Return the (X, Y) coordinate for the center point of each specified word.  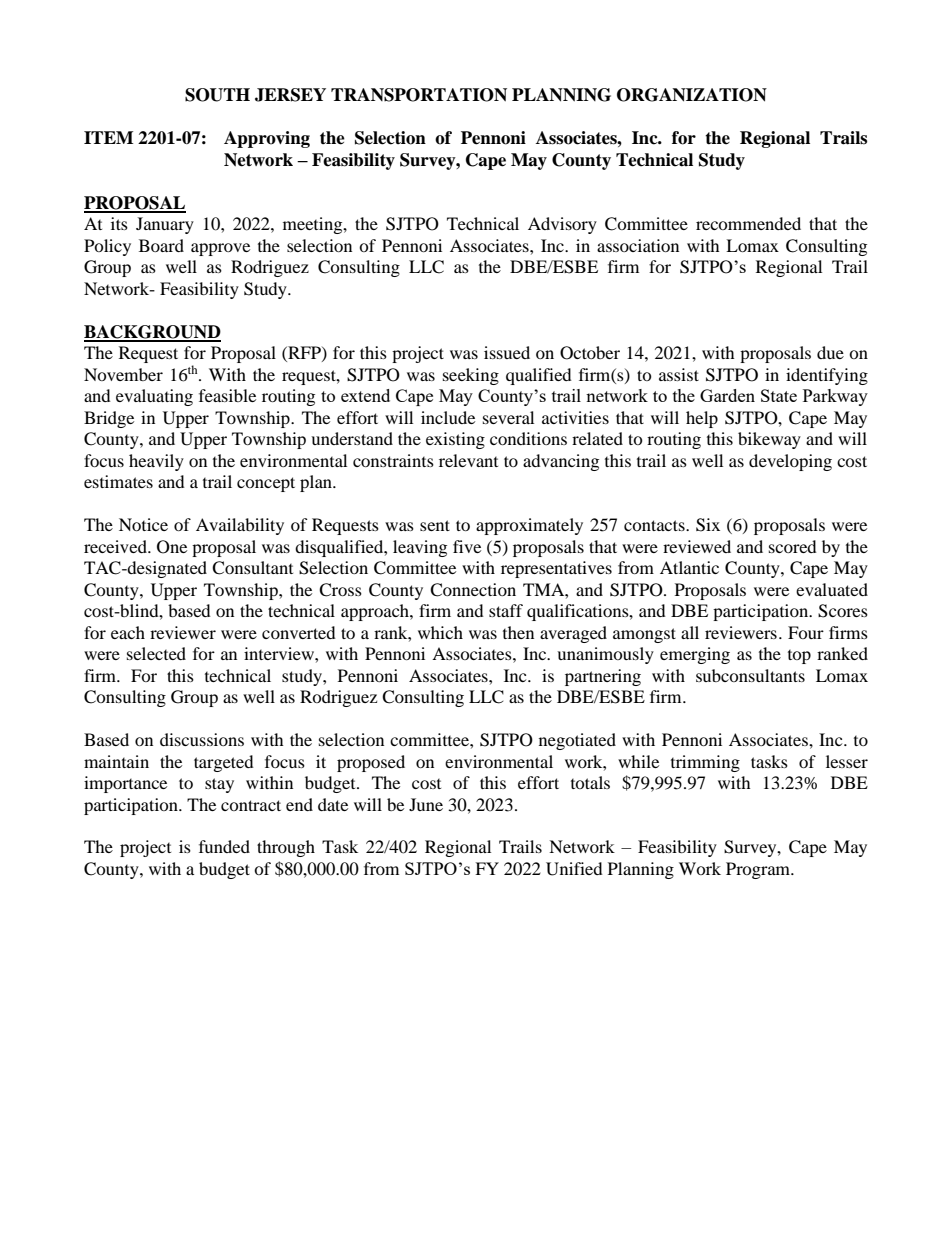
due (830, 352)
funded (224, 846)
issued (507, 352)
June (426, 804)
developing (790, 462)
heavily (156, 462)
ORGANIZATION (692, 95)
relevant (468, 460)
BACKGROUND (152, 333)
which (440, 632)
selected (156, 653)
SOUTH (217, 95)
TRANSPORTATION (419, 95)
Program (759, 870)
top (799, 657)
